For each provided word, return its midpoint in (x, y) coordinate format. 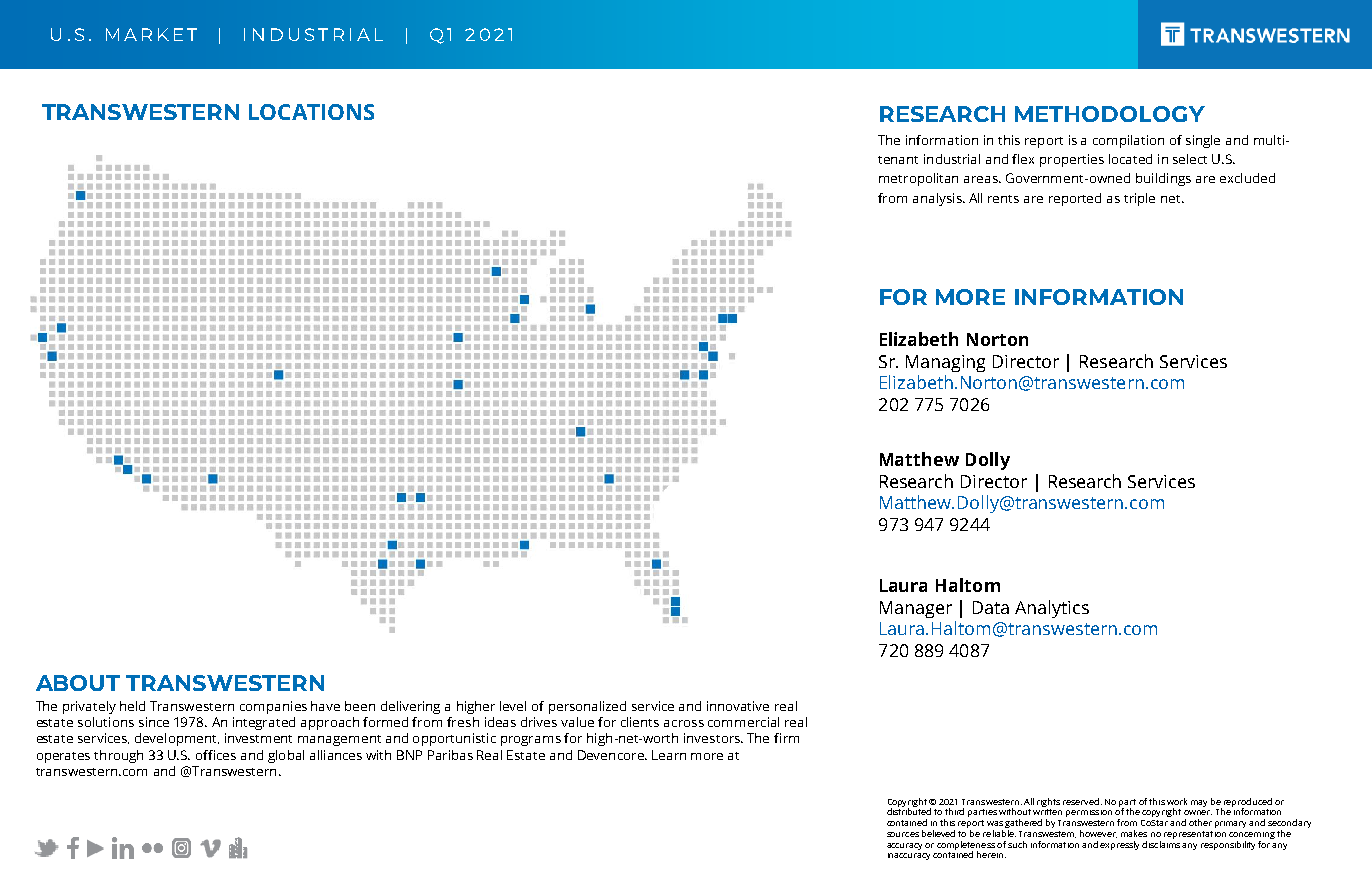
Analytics (1052, 609)
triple (1139, 199)
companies (273, 707)
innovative (738, 706)
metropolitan (918, 179)
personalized (587, 707)
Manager (916, 609)
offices (216, 755)
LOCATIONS (311, 112)
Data (991, 607)
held (132, 706)
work (1177, 801)
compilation (1128, 141)
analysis (938, 199)
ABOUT (78, 683)
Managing (945, 363)
